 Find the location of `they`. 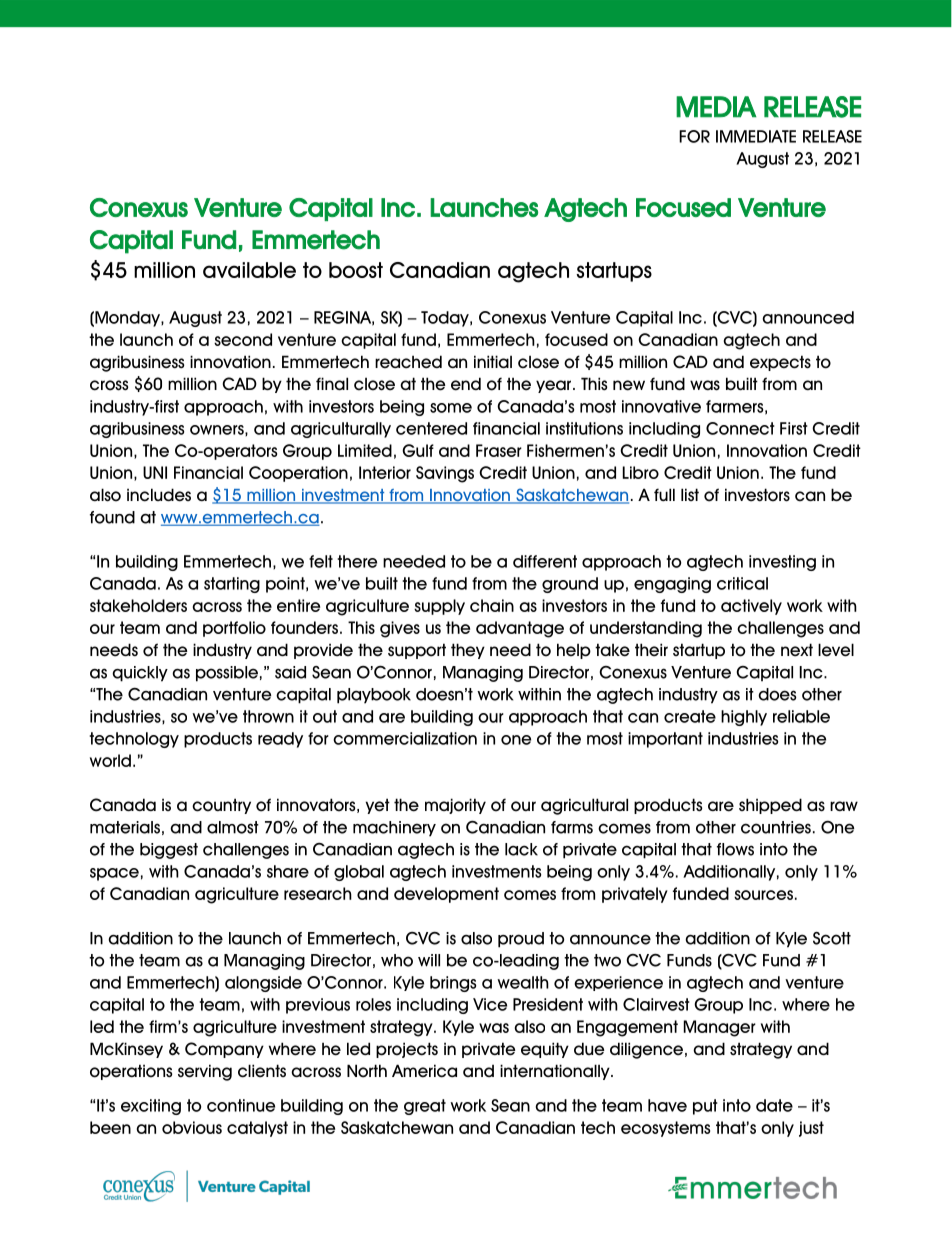

they is located at coordinates (468, 651).
